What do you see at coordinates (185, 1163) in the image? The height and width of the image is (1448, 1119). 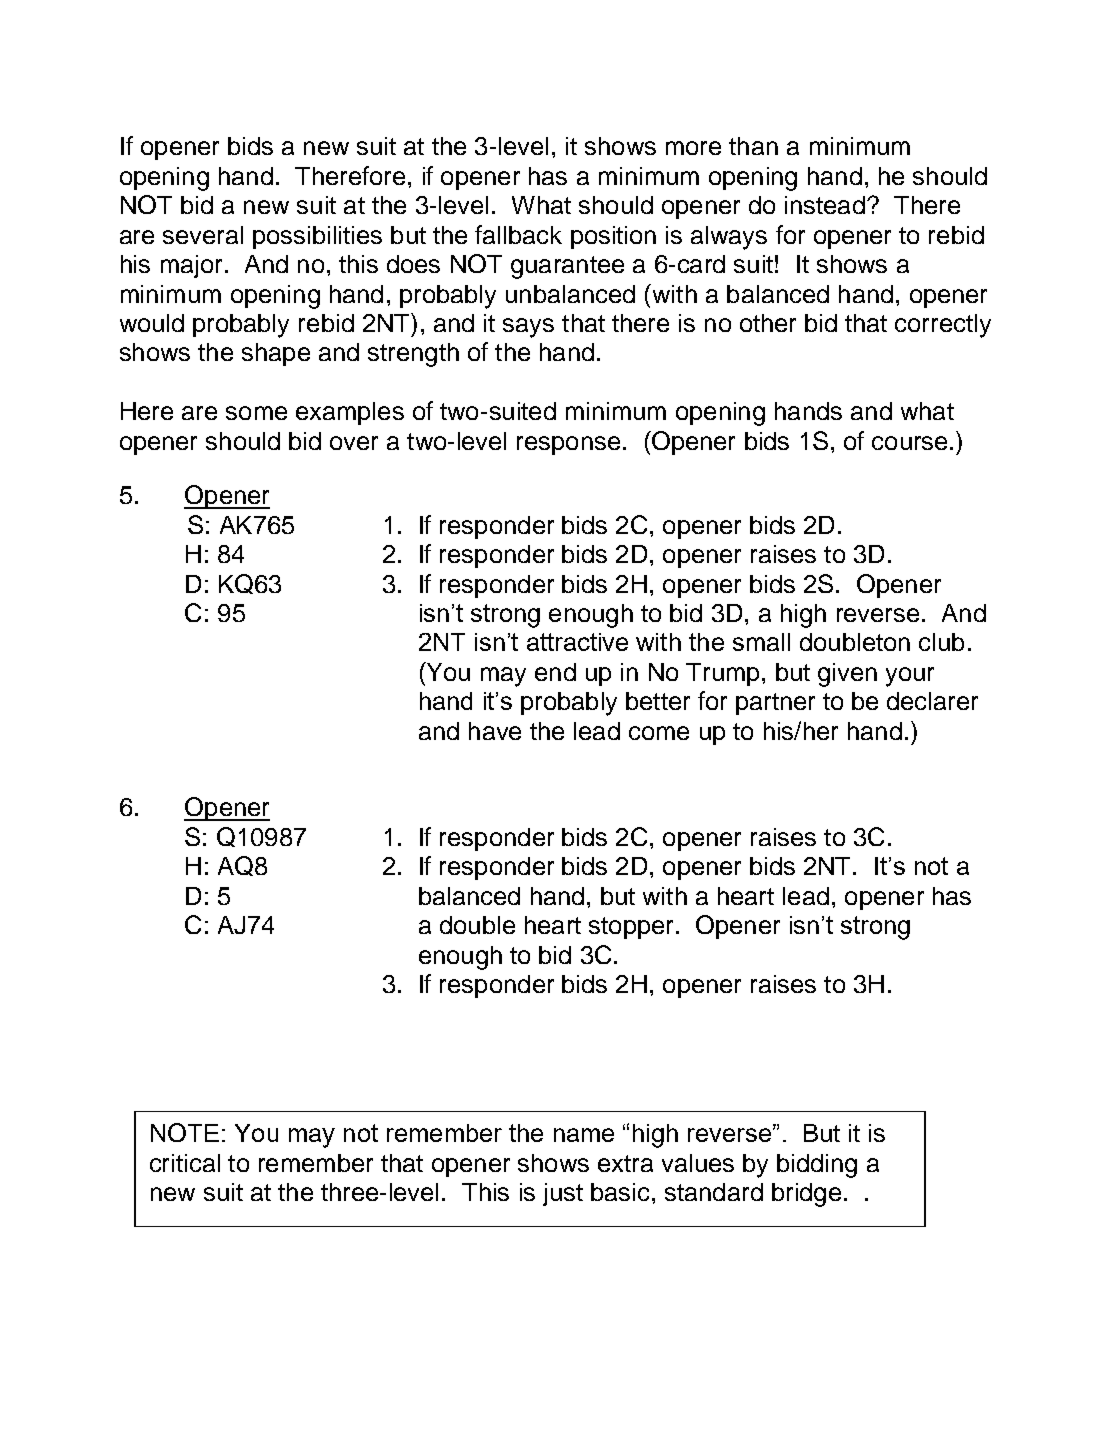 I see `critical` at bounding box center [185, 1163].
